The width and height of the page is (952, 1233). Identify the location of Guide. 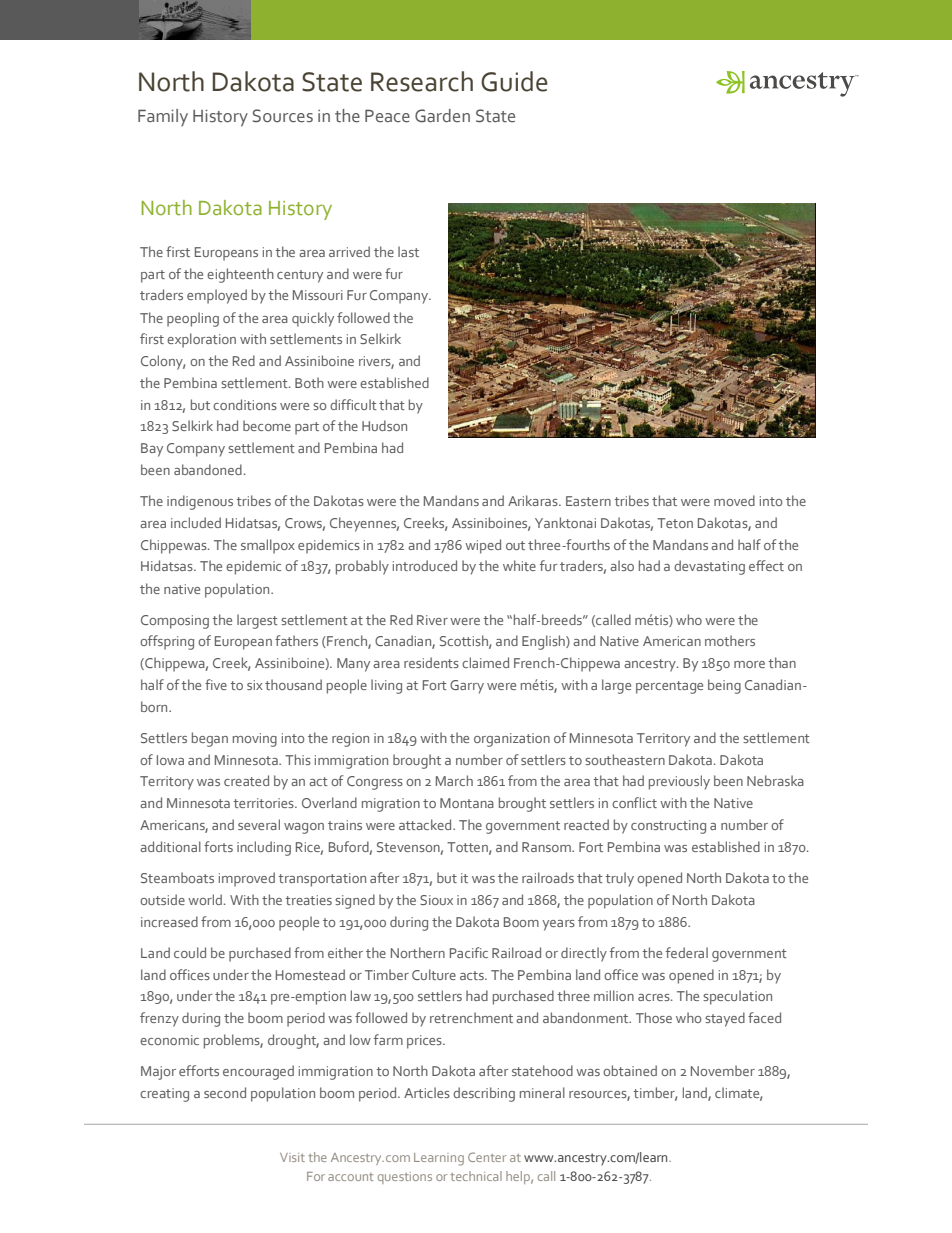
(514, 81).
